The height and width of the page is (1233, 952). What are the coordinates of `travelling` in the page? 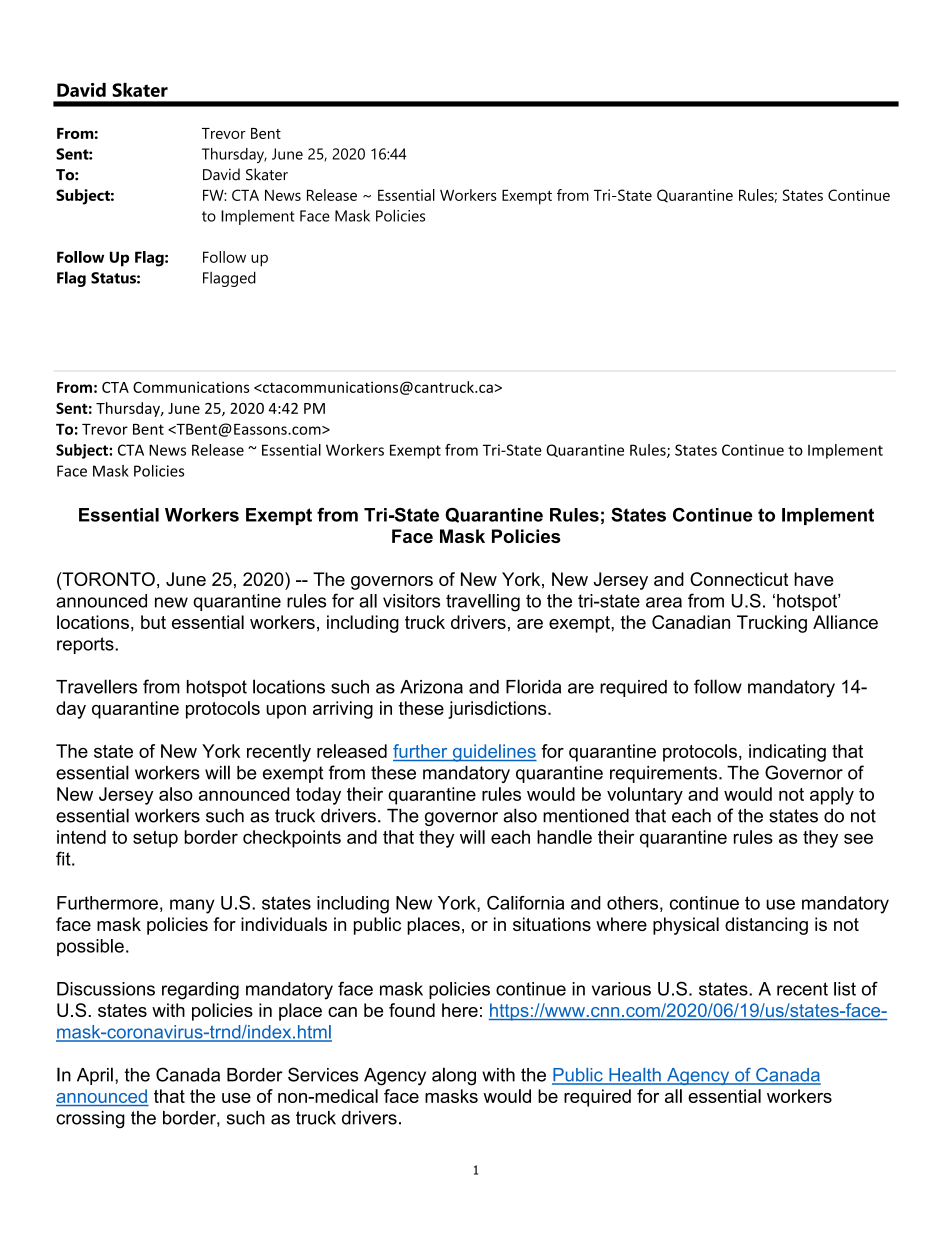 It's located at (483, 603).
